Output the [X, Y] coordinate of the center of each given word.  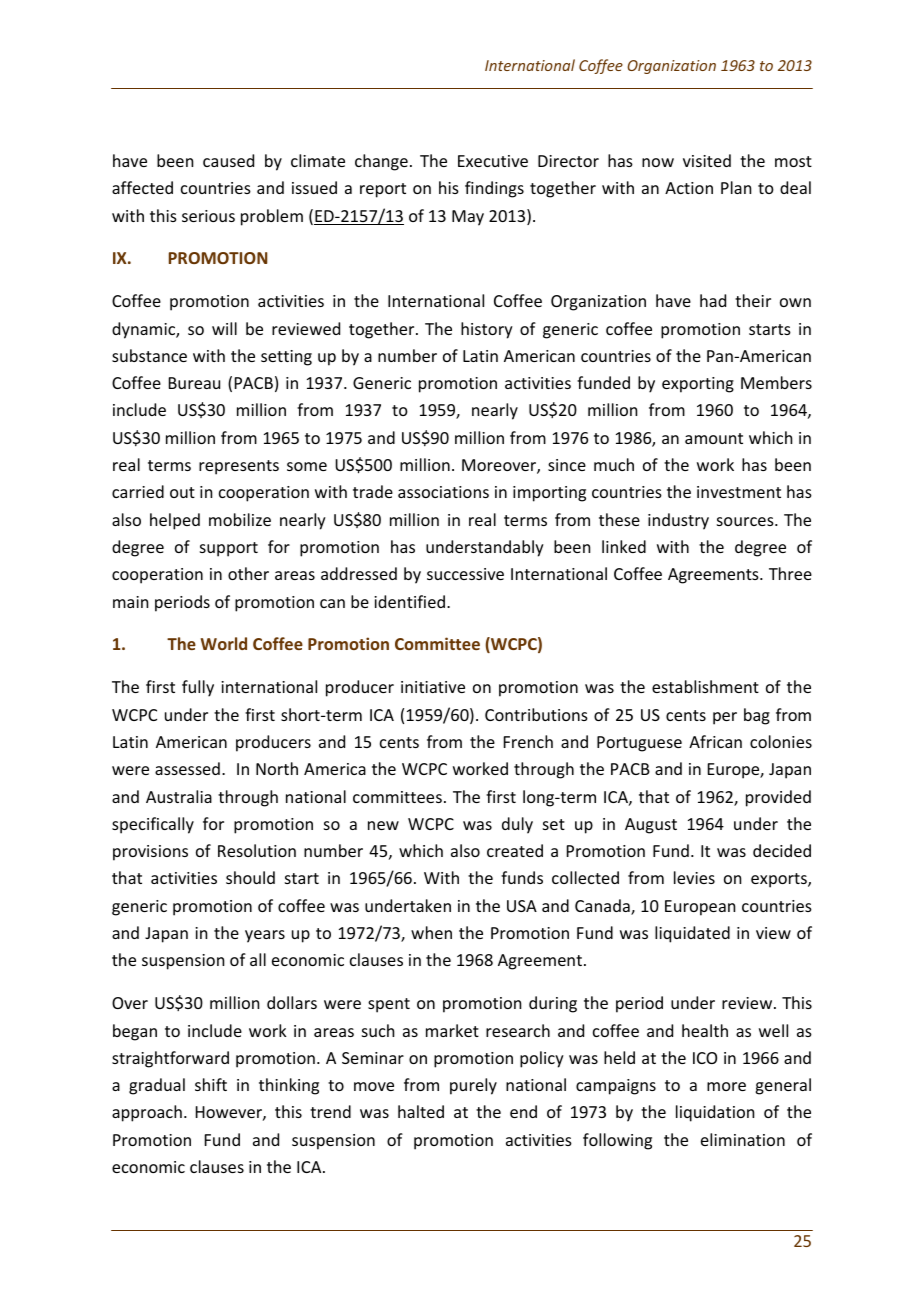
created [515, 850]
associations [443, 492]
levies [694, 877]
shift [211, 1084]
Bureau [194, 383]
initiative [433, 687]
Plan [736, 187]
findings [494, 189]
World [224, 643]
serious [208, 216]
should [250, 877]
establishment [705, 686]
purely [473, 1086]
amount [714, 438]
